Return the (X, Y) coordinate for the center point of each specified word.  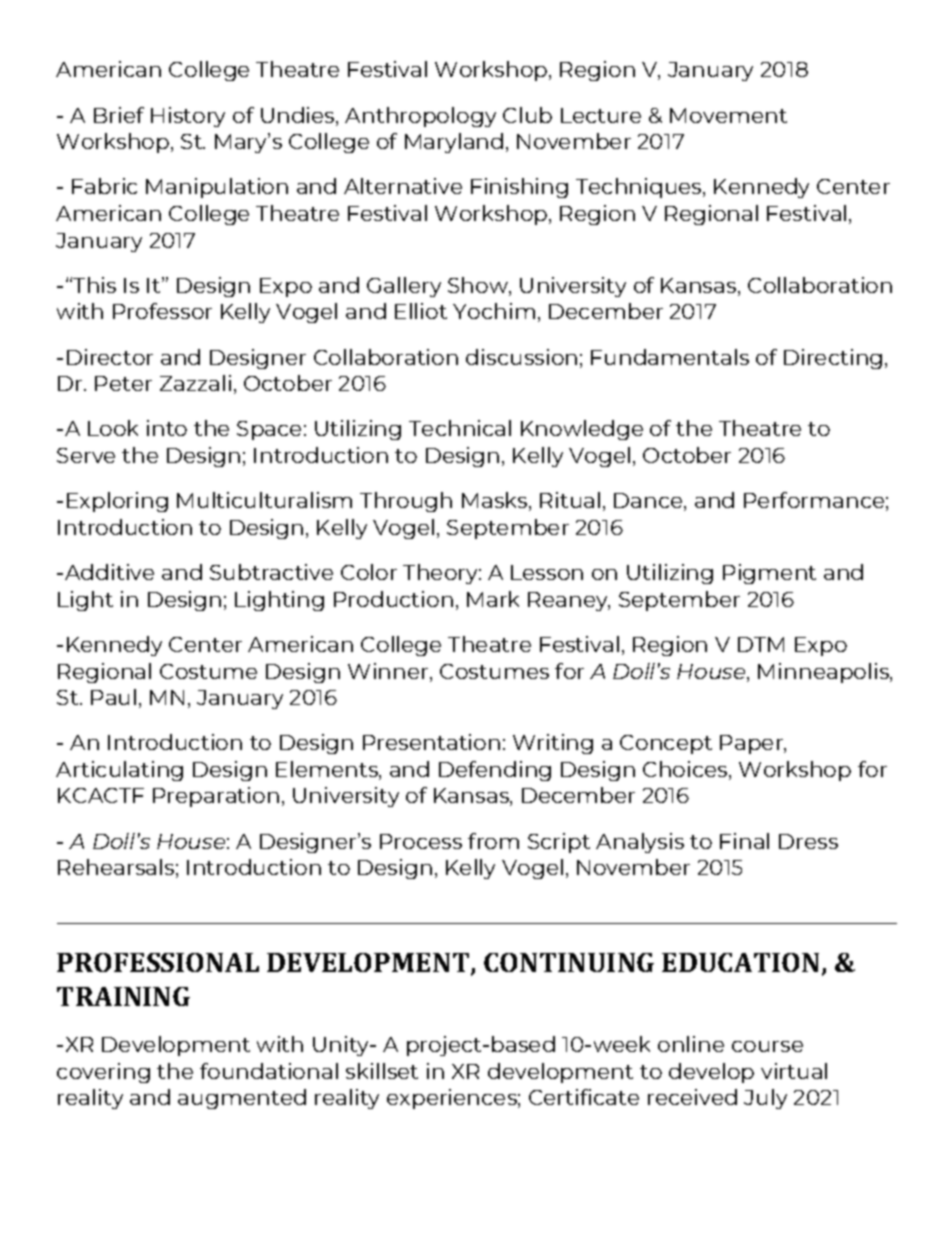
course (767, 1046)
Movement (728, 115)
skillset (382, 1071)
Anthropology (420, 117)
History (188, 117)
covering (103, 1073)
